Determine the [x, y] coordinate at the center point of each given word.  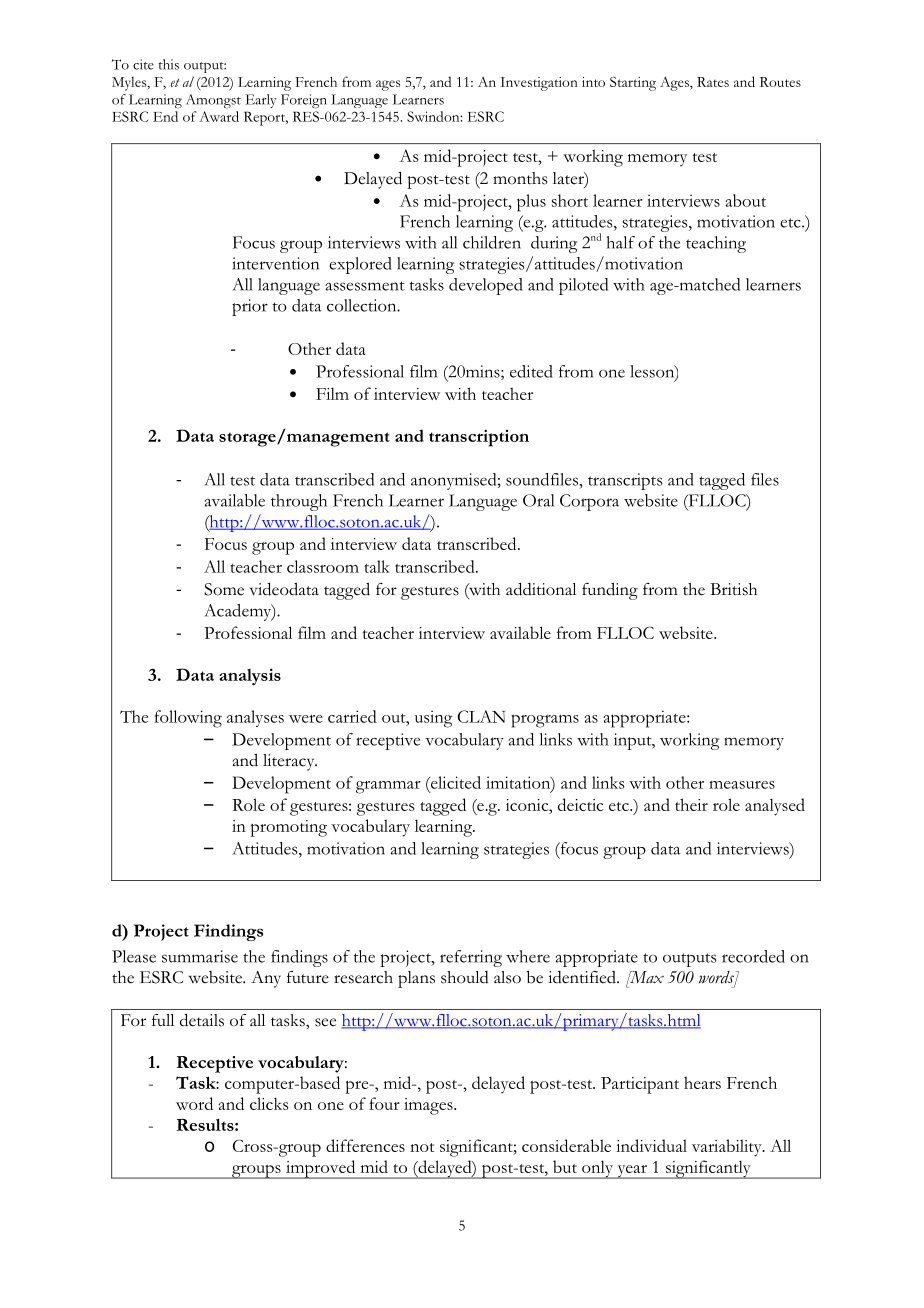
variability [728, 1148]
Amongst [213, 101]
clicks [269, 1103]
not [422, 1147]
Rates [713, 82]
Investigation [539, 84]
